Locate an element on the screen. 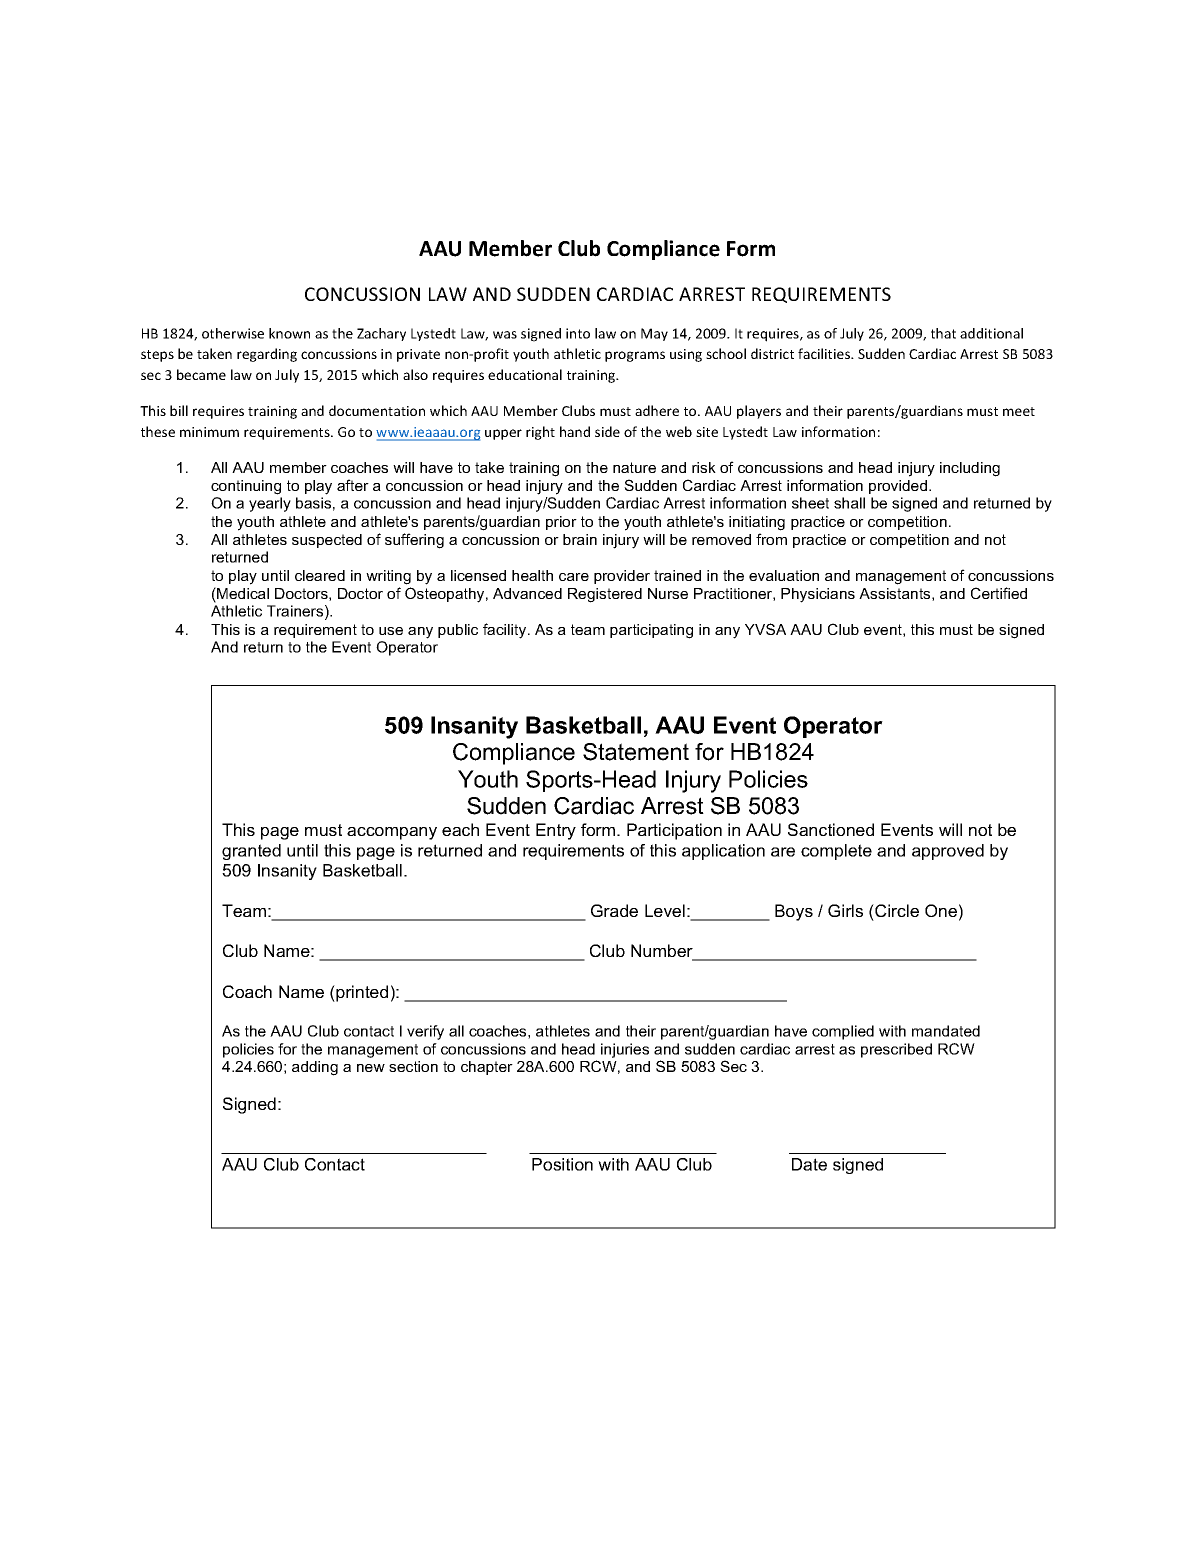  prescribed is located at coordinates (896, 1050).
